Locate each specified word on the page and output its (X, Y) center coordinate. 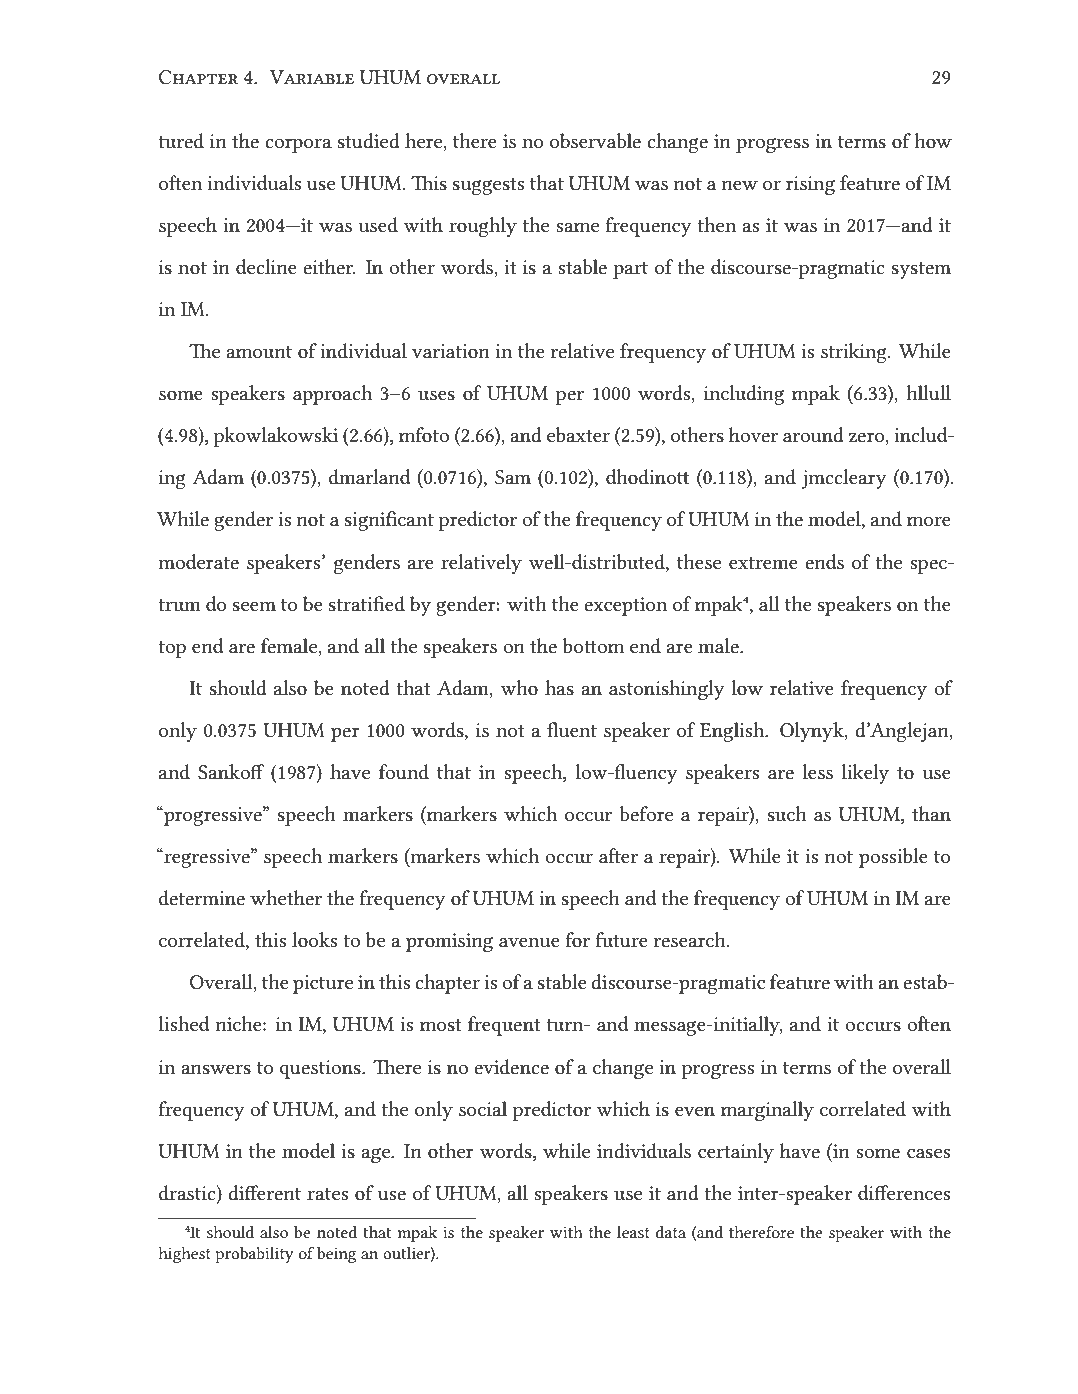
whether (286, 897)
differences (904, 1193)
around (813, 435)
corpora (298, 145)
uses (436, 395)
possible (893, 858)
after (618, 856)
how (933, 140)
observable (595, 141)
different (264, 1193)
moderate (199, 562)
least (633, 1232)
